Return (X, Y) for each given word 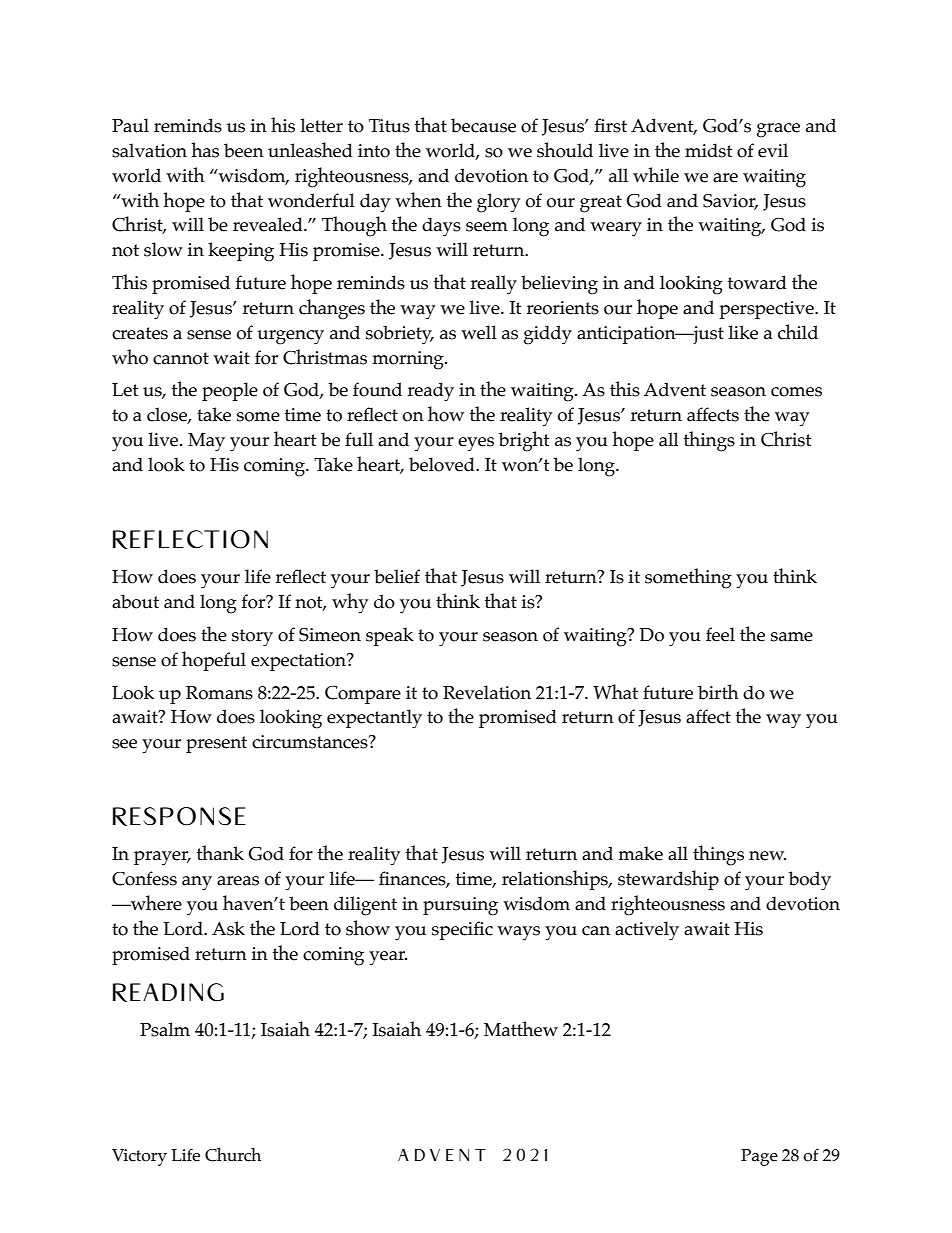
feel (720, 634)
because (483, 125)
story (252, 638)
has (205, 150)
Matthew (521, 1029)
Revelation (487, 692)
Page (759, 1157)
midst (708, 150)
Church (233, 1154)
